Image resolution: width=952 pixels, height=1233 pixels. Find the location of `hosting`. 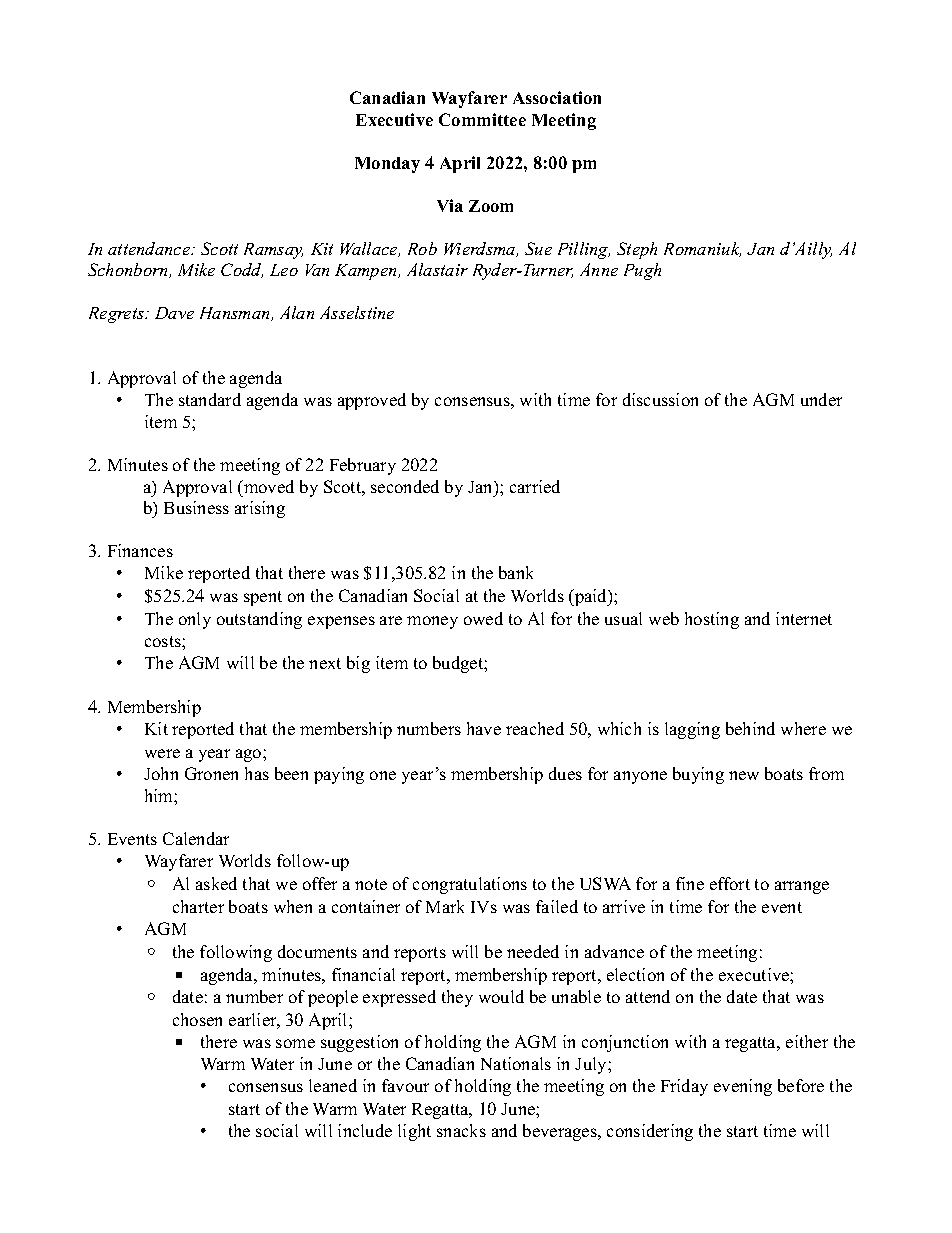

hosting is located at coordinates (712, 620).
